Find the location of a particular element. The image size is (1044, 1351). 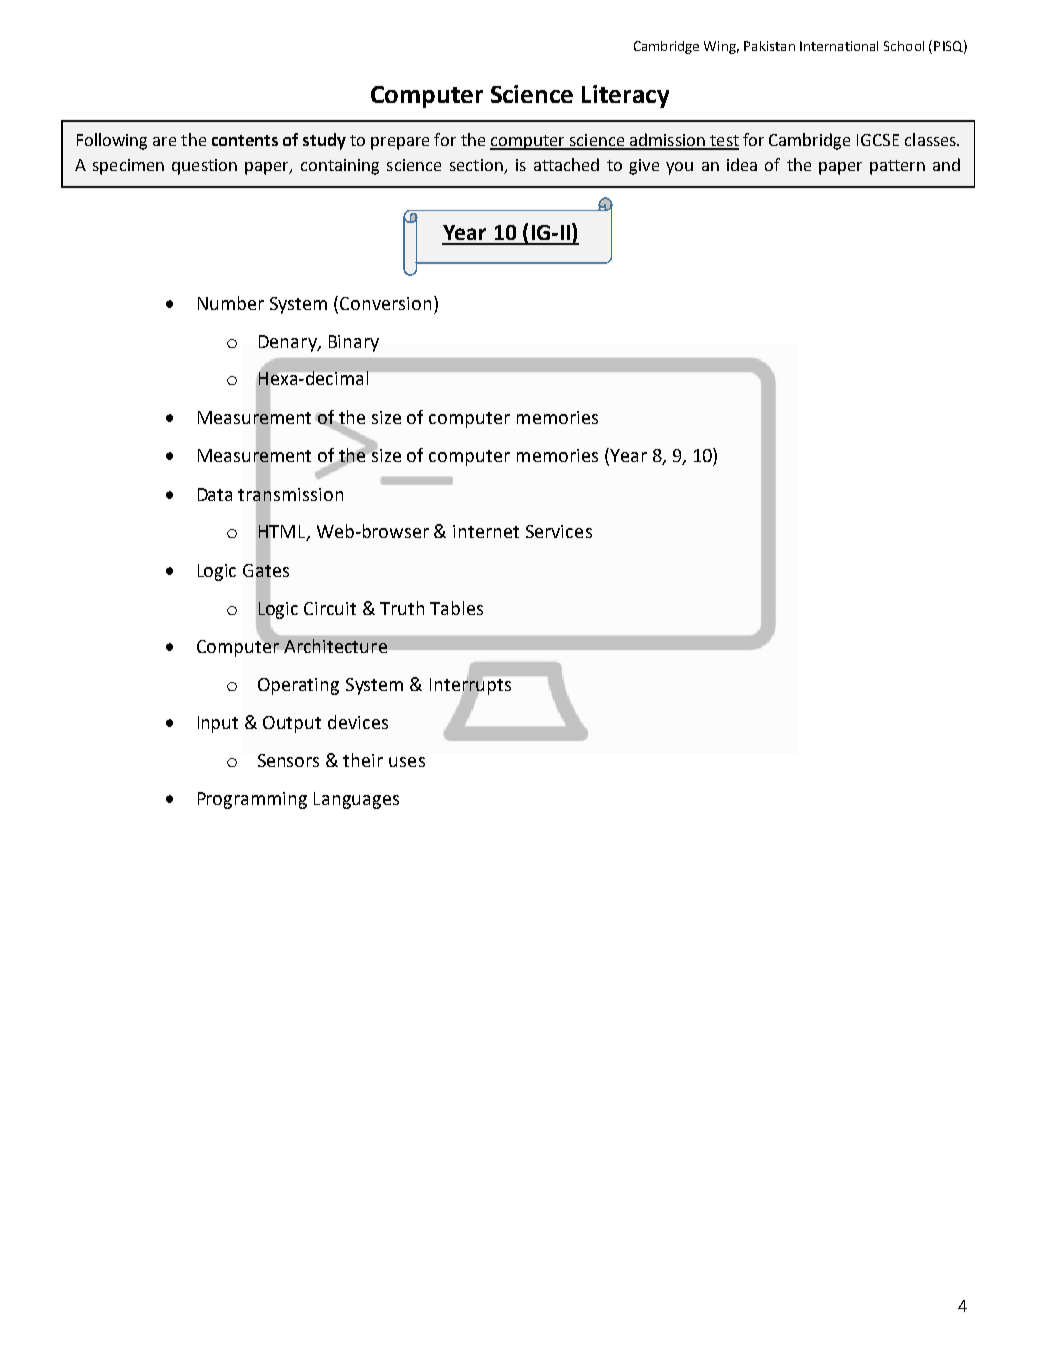

Services is located at coordinates (559, 531).
